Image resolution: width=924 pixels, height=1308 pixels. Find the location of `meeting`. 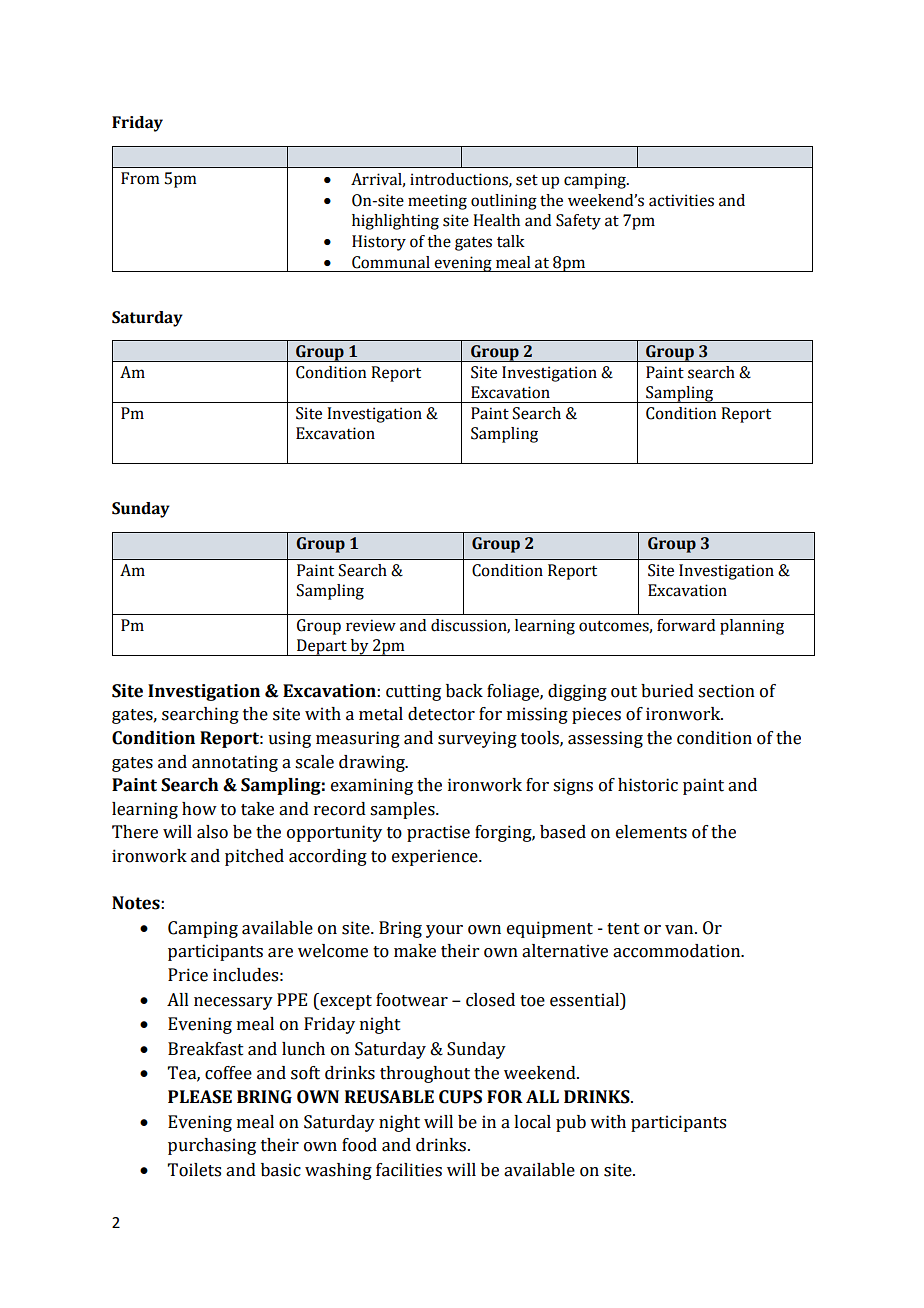

meeting is located at coordinates (437, 202).
